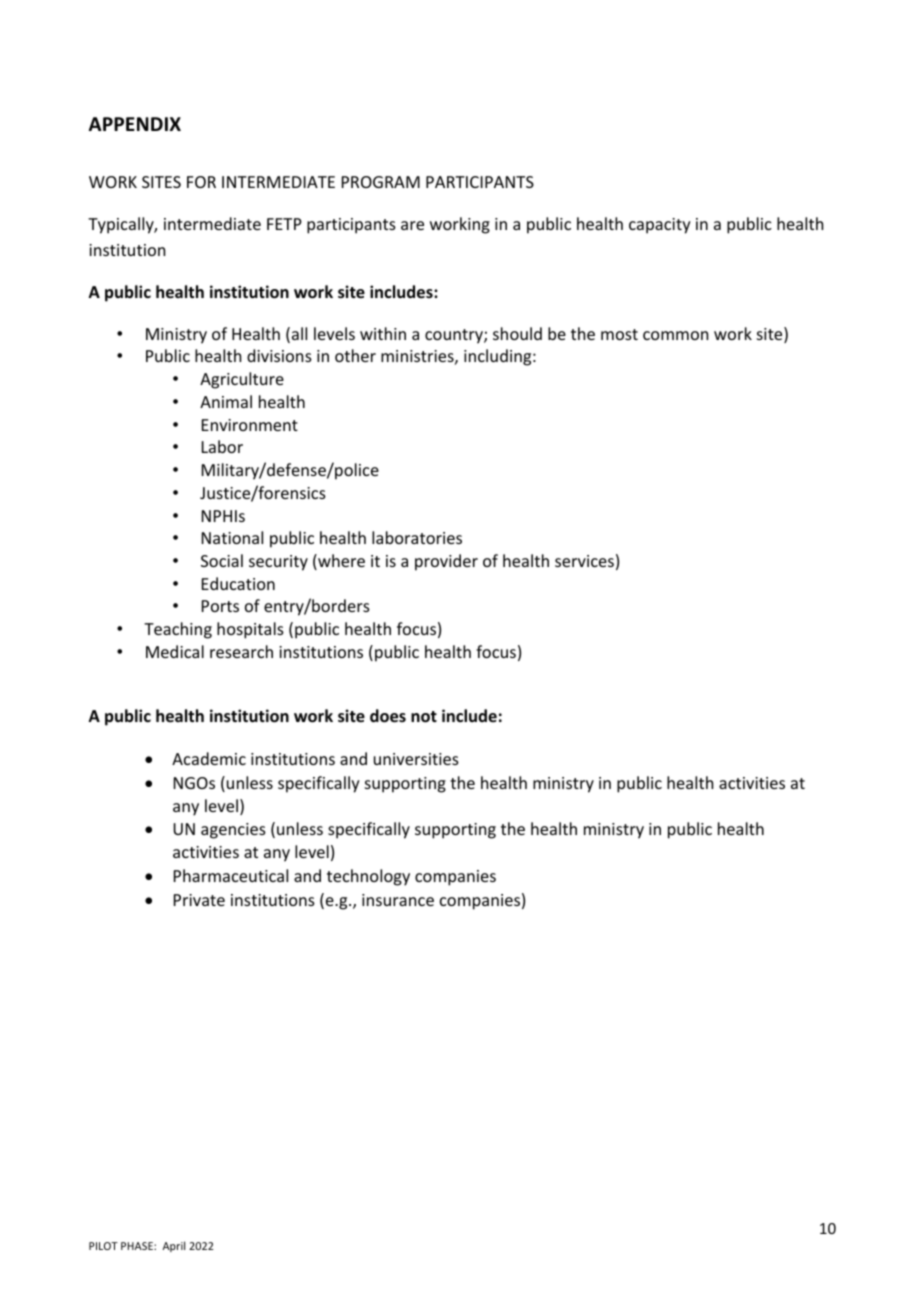 This screenshot has height=1308, width=924. What do you see at coordinates (584, 561) in the screenshot?
I see `services` at bounding box center [584, 561].
